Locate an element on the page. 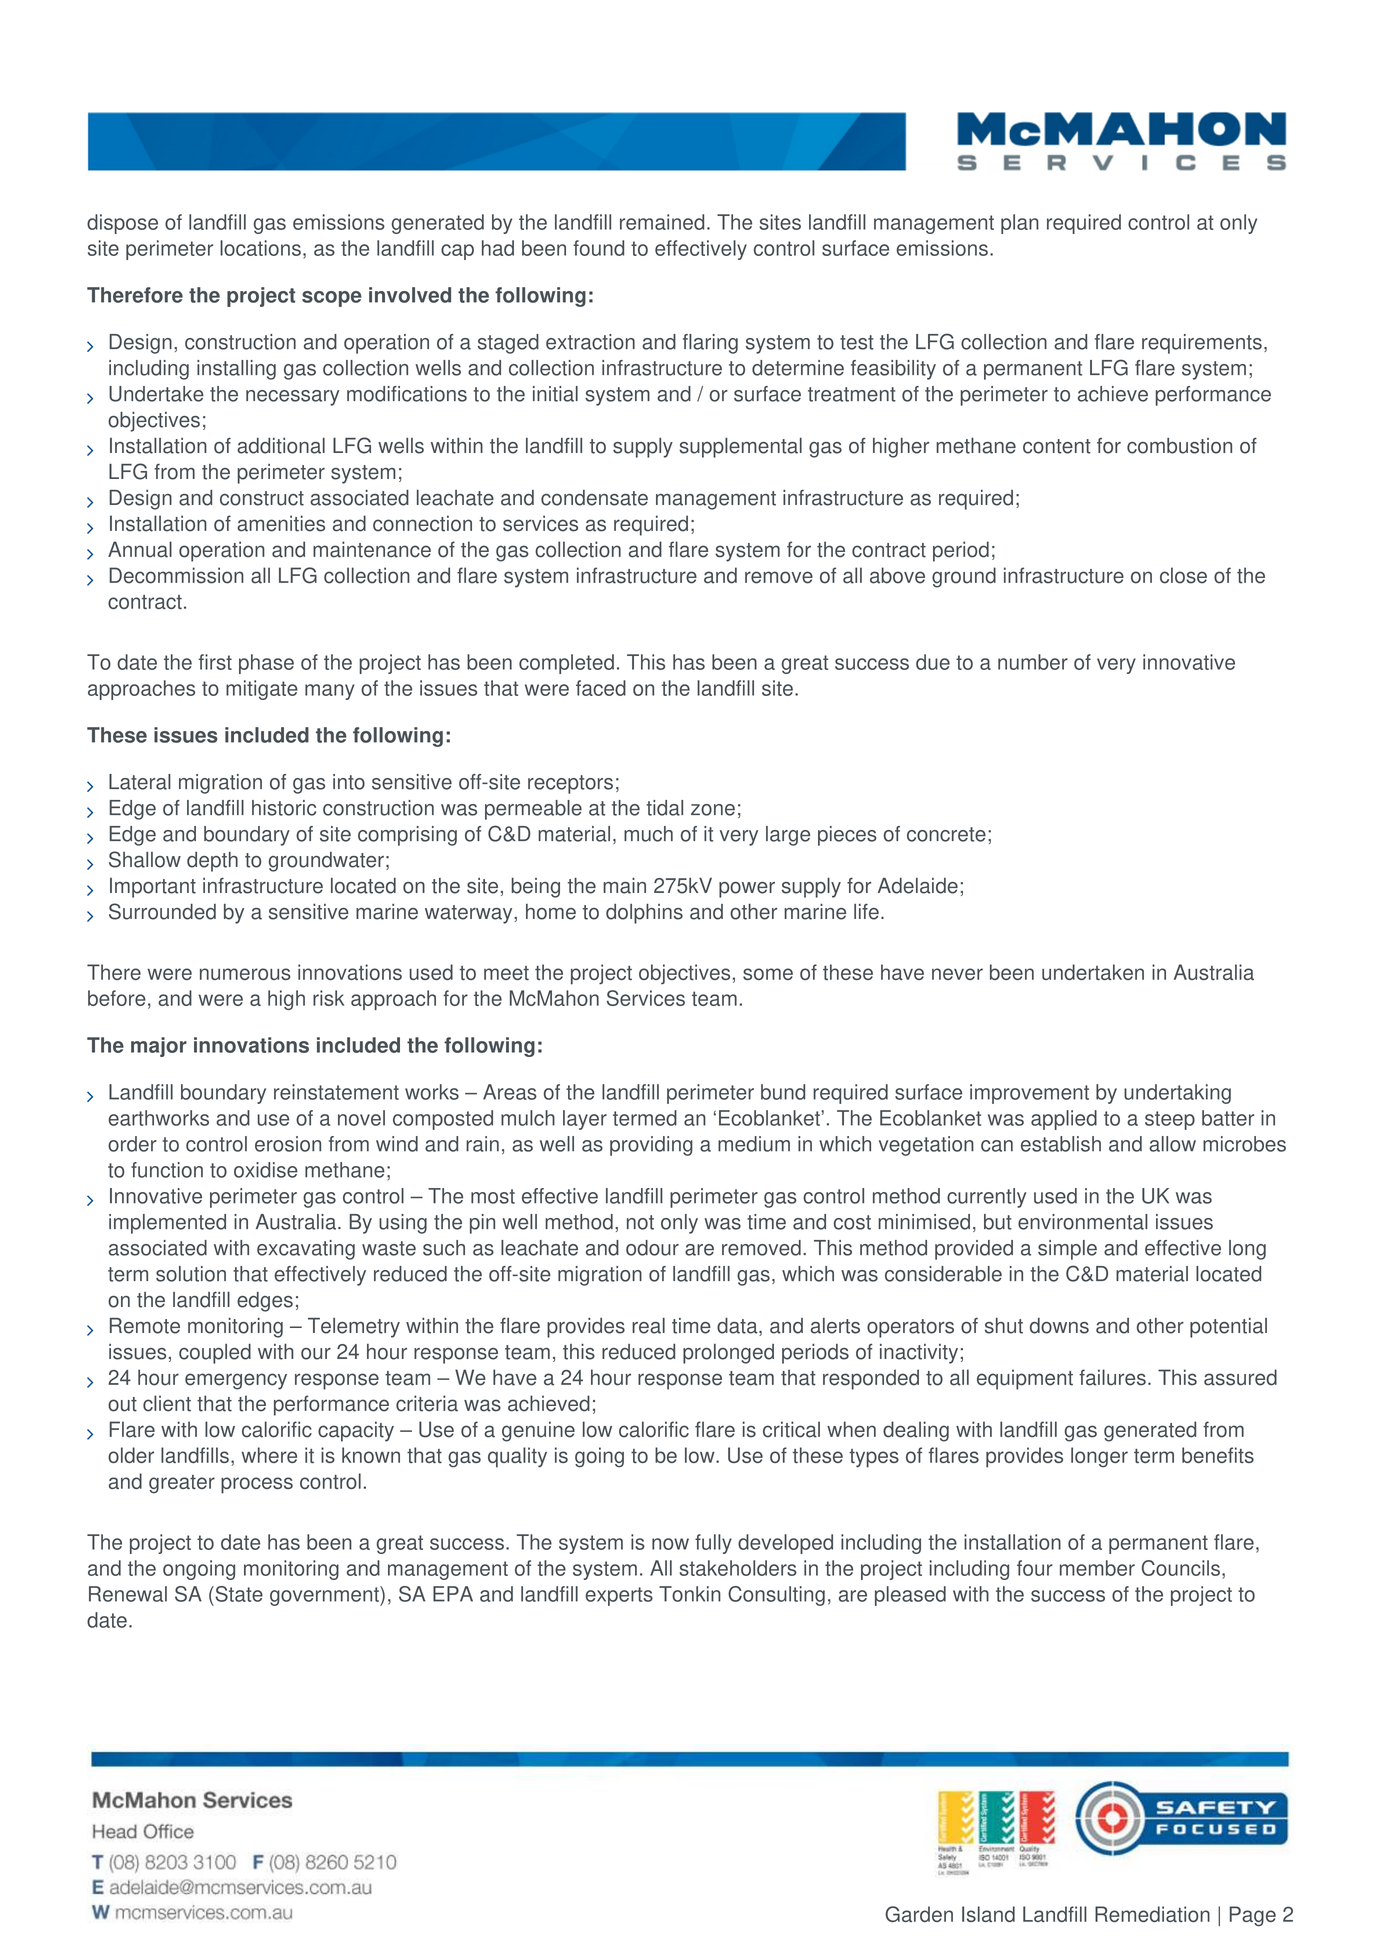 The width and height of the image is (1381, 1953). major is located at coordinates (159, 1047).
